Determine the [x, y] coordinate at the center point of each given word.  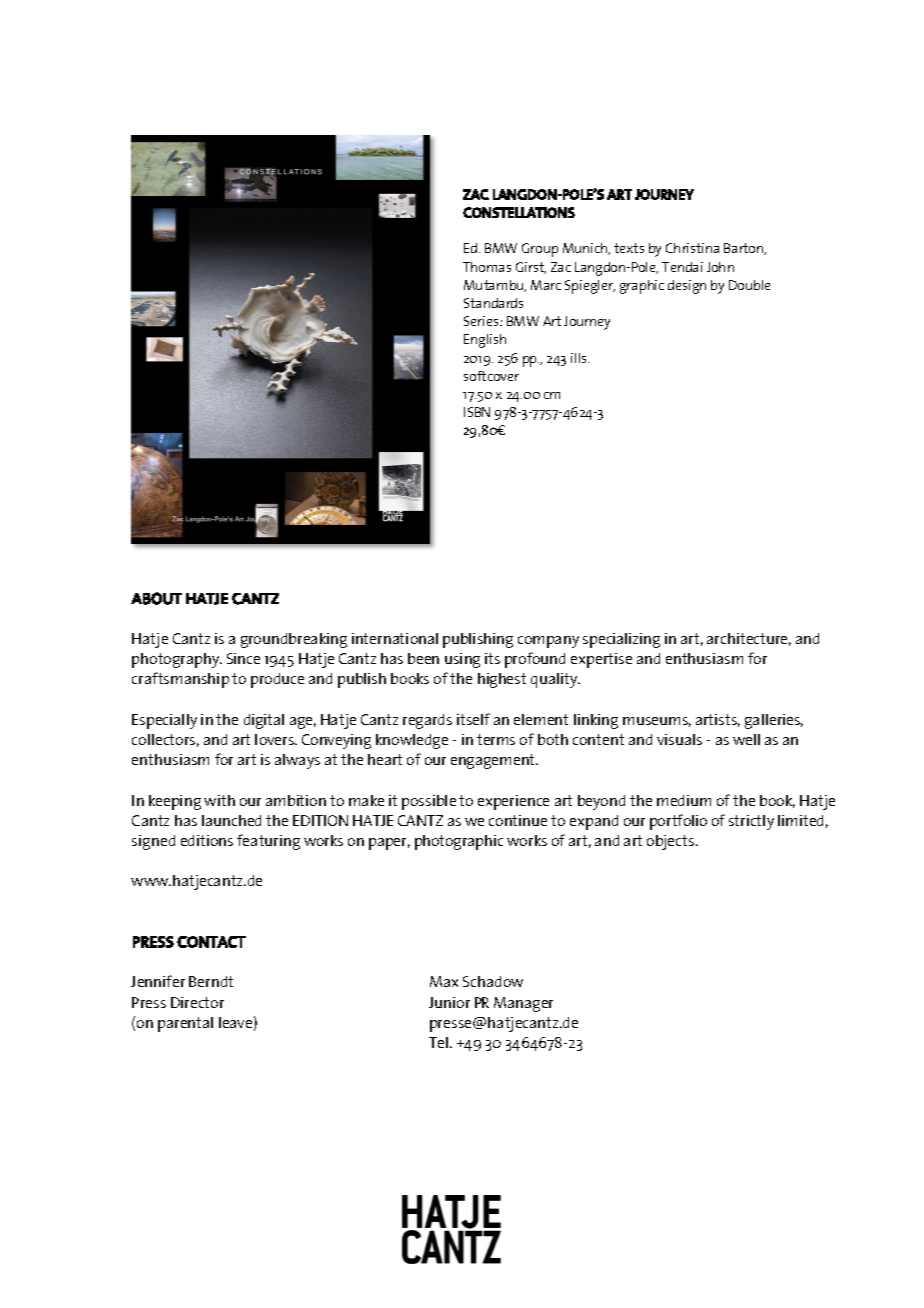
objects [672, 842]
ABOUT [156, 598]
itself [473, 719]
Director [197, 1002]
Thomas [487, 267]
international [395, 638]
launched [231, 820]
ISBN [477, 412]
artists [718, 720]
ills [580, 358]
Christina [692, 248]
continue [518, 820]
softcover [491, 376]
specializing [621, 640]
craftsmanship [180, 680]
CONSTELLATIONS [519, 212]
